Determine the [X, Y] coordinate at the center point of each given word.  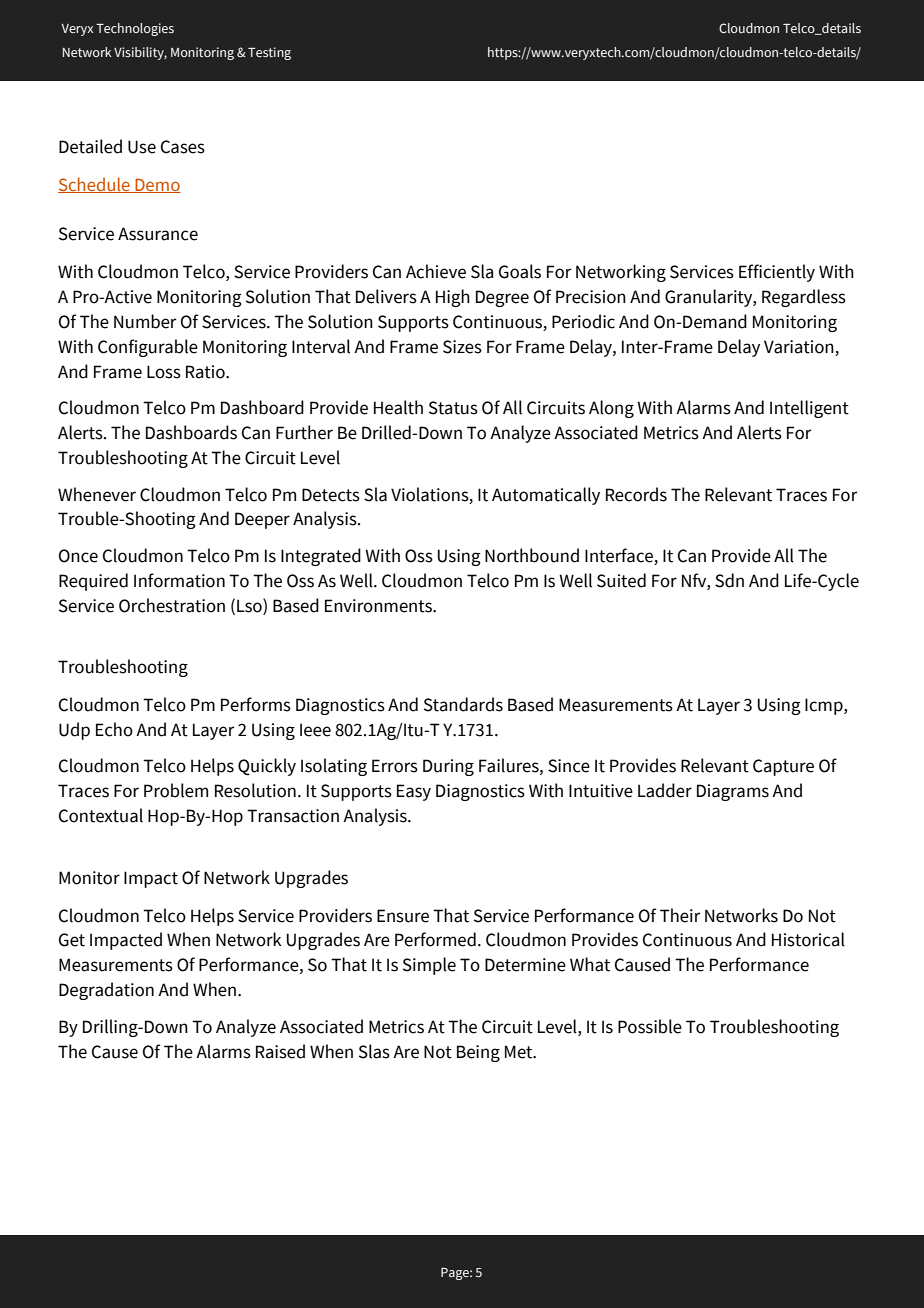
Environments [379, 606]
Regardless [804, 298]
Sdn [729, 580]
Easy [414, 792]
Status [453, 408]
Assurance [158, 234]
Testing [269, 53]
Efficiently [777, 273]
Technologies [135, 29]
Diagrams [733, 792]
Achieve [436, 271]
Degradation [106, 991]
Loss [164, 372]
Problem [176, 790]
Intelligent [809, 409]
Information [179, 580]
